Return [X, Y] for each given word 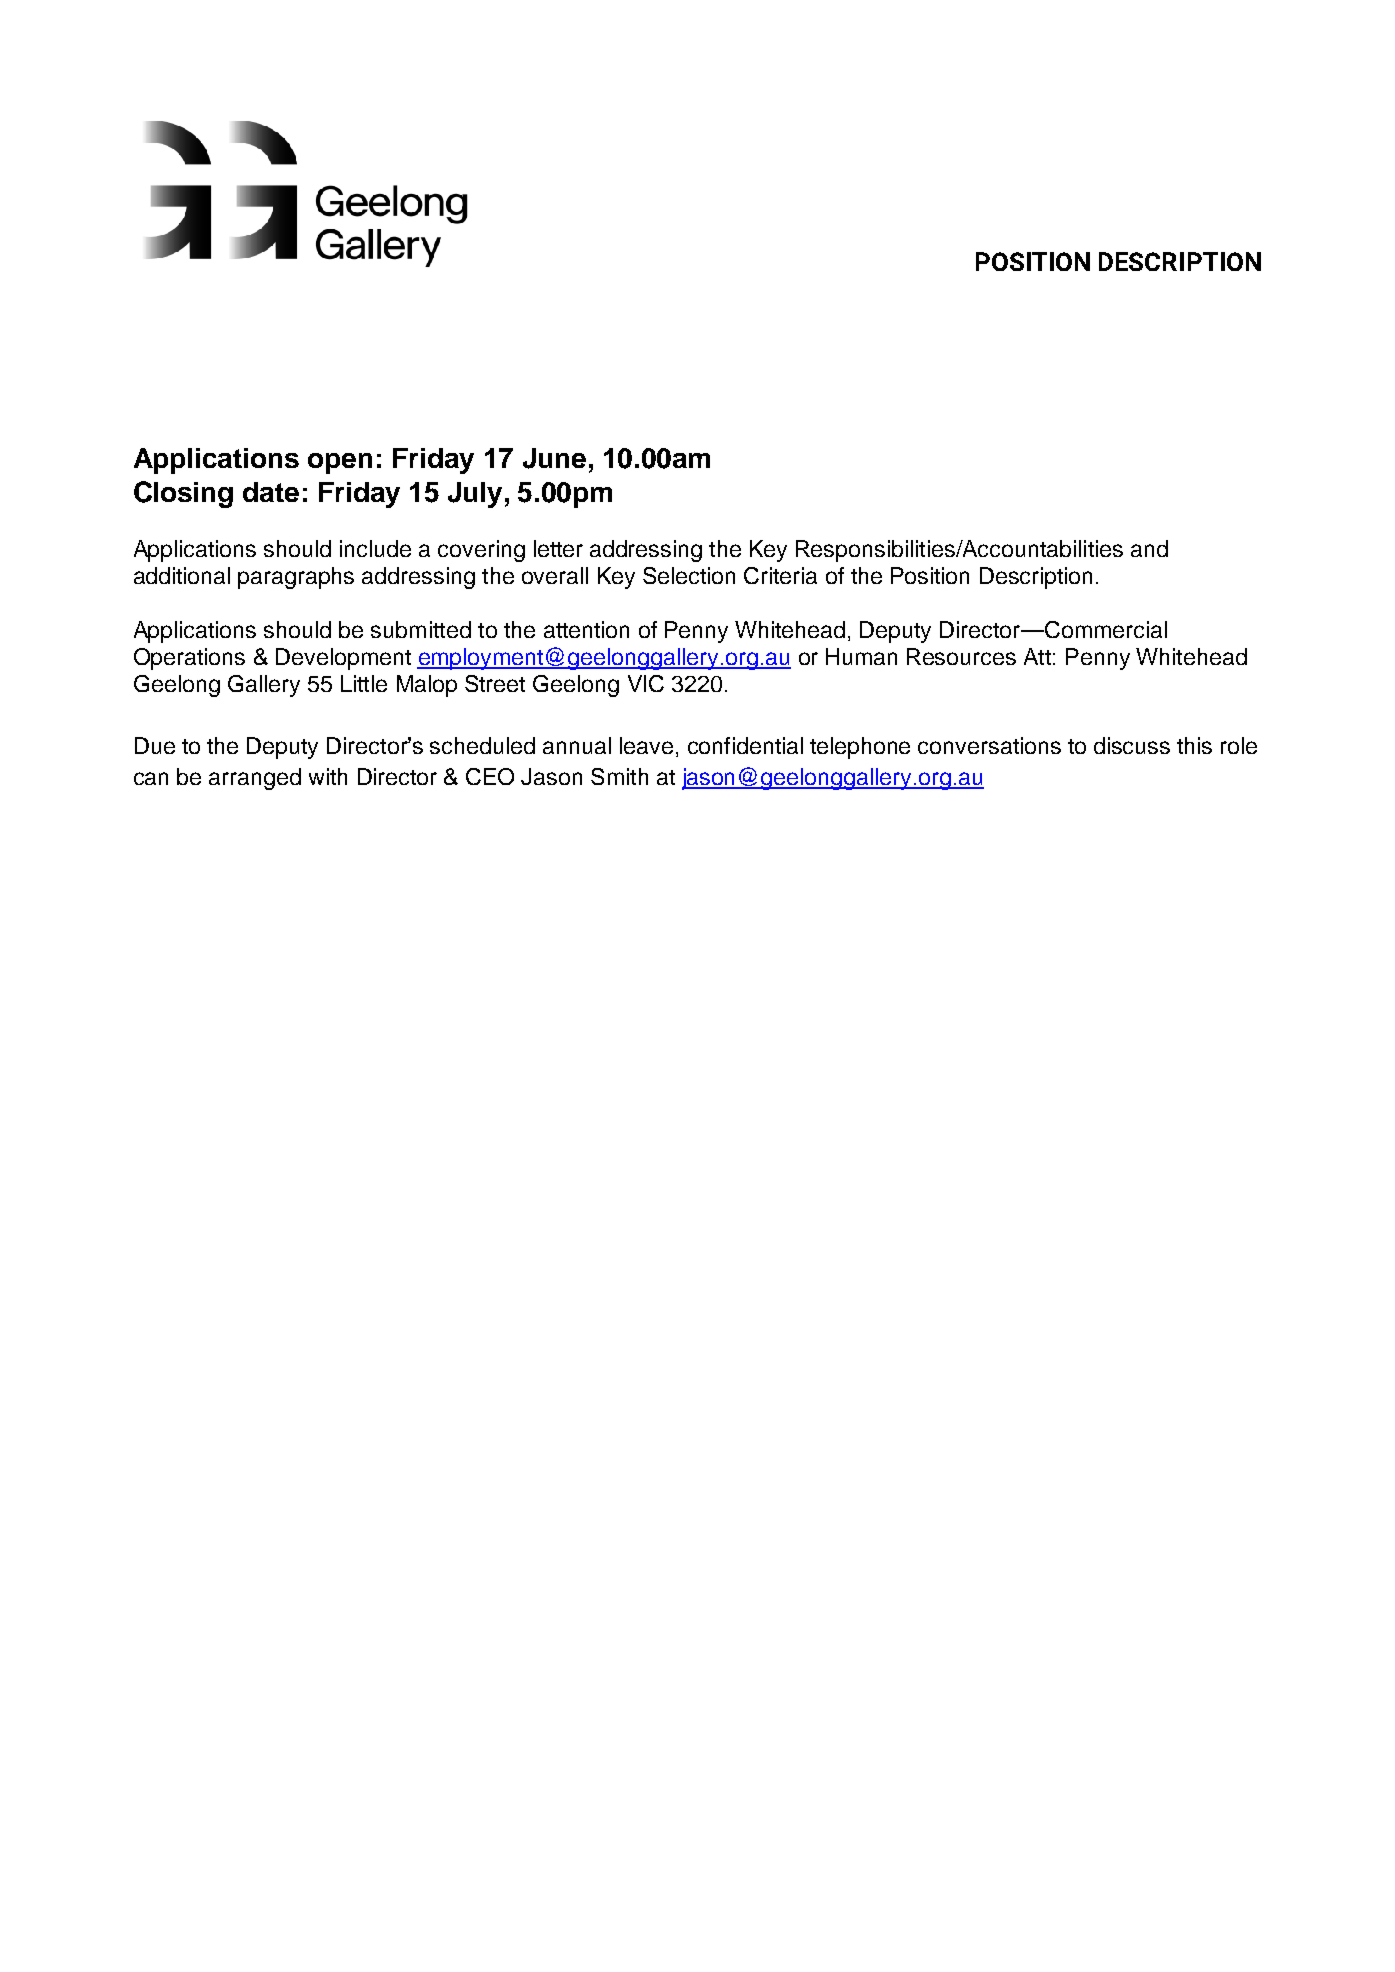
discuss [1132, 745]
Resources [961, 656]
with [328, 776]
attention [586, 629]
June [554, 458]
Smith [619, 776]
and [1149, 548]
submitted [421, 629]
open [340, 463]
